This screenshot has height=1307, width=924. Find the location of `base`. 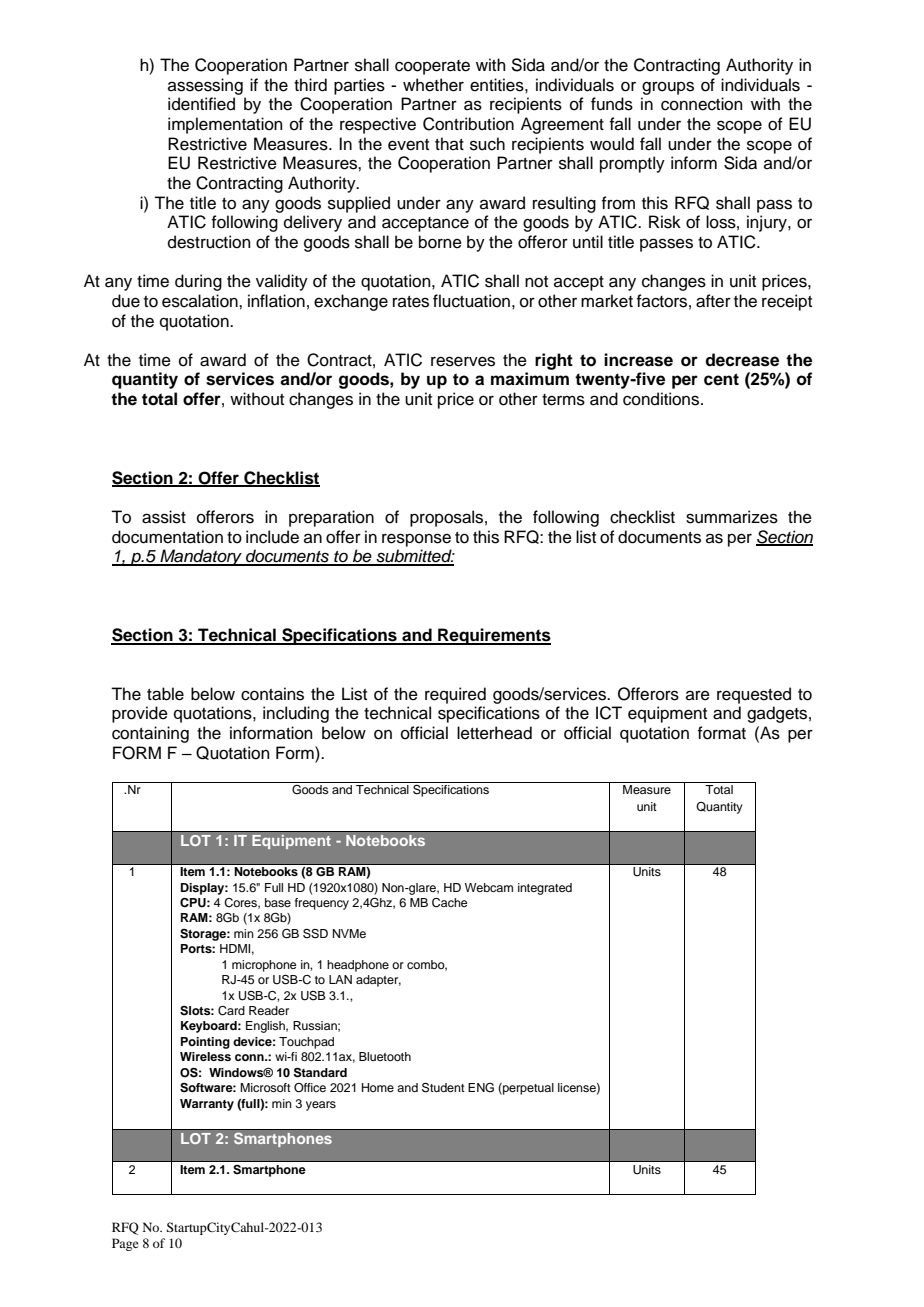

base is located at coordinates (278, 902).
